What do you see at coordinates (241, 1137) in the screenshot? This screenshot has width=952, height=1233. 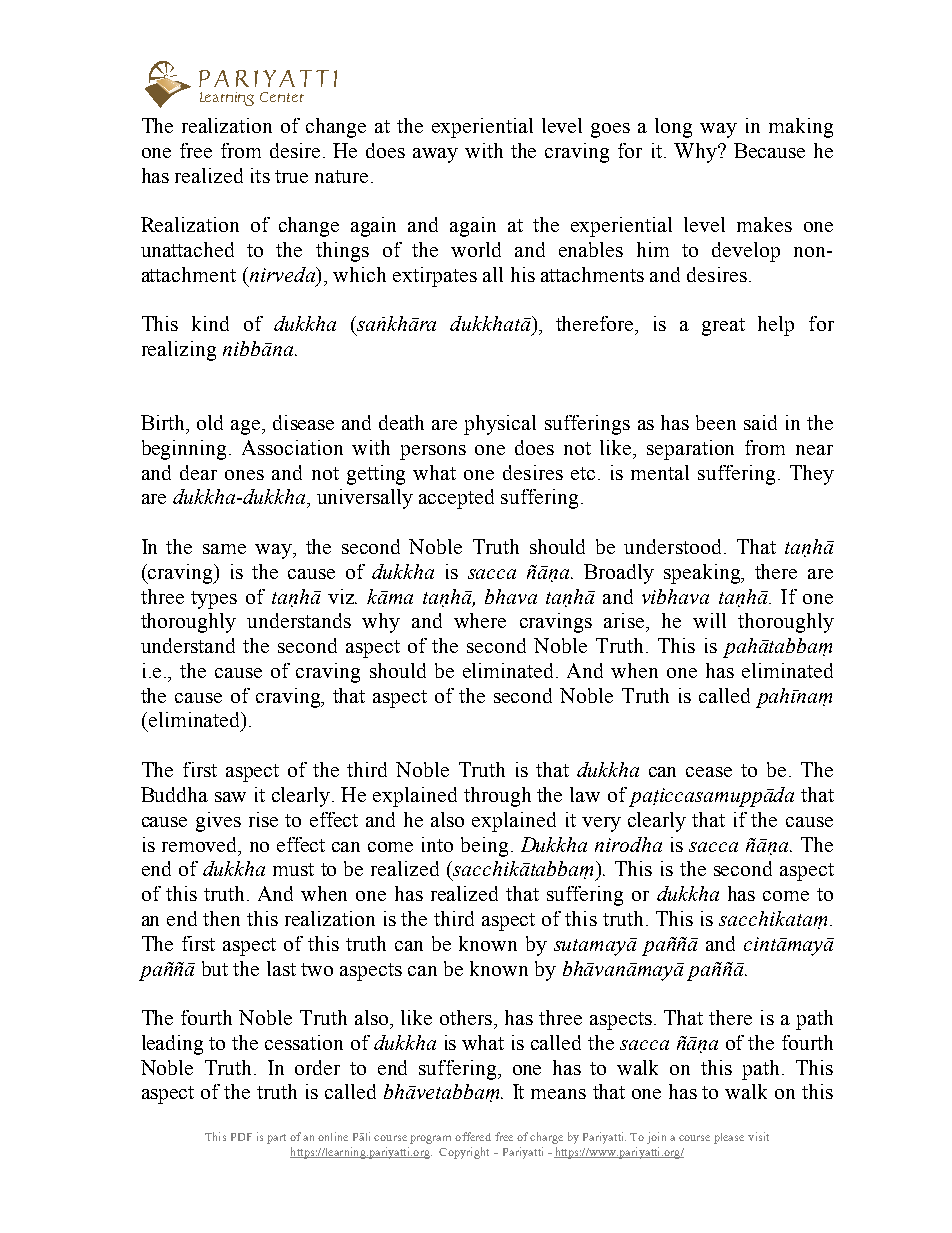 I see `PDF` at bounding box center [241, 1137].
